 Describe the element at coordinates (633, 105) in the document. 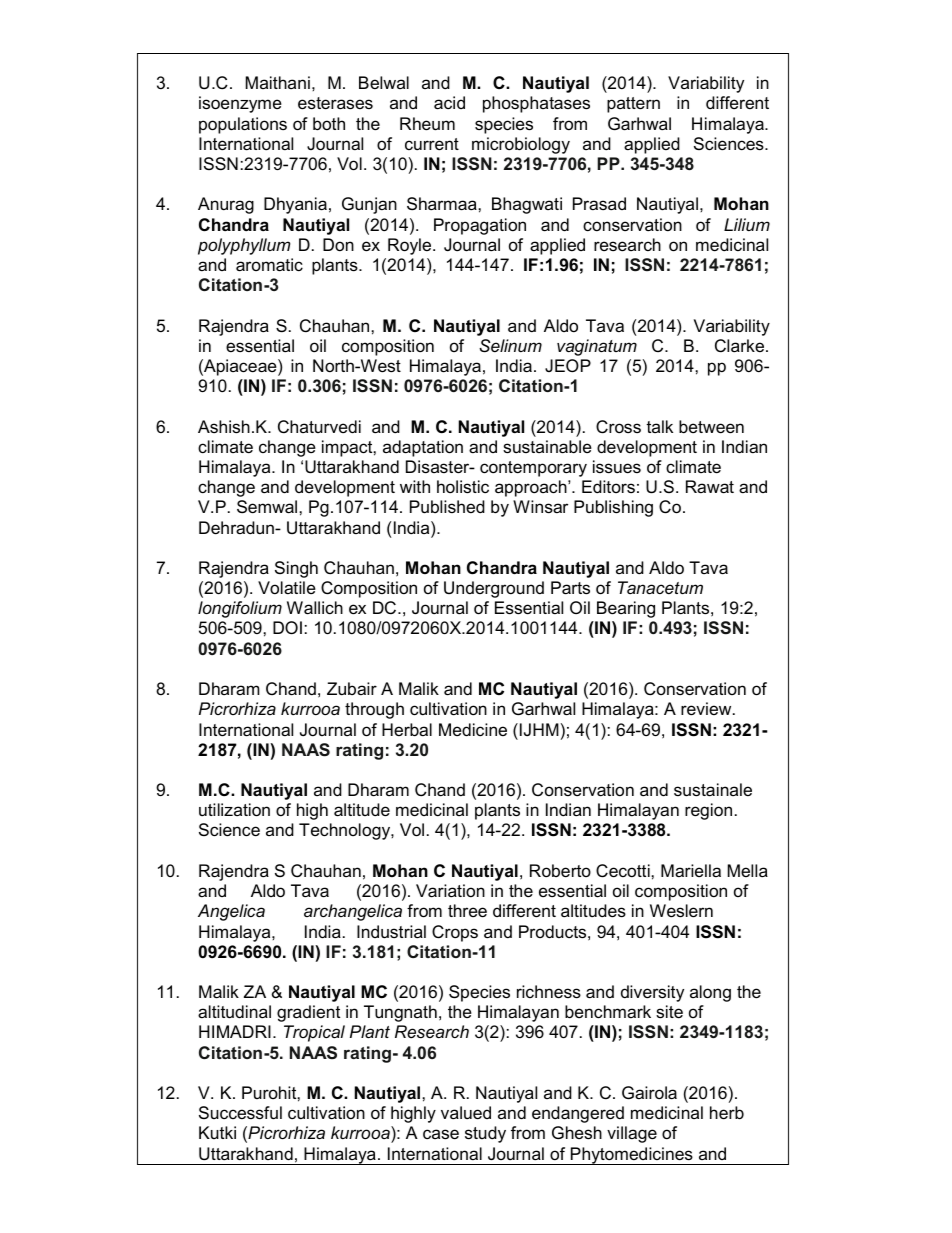

I see `pattern` at that location.
